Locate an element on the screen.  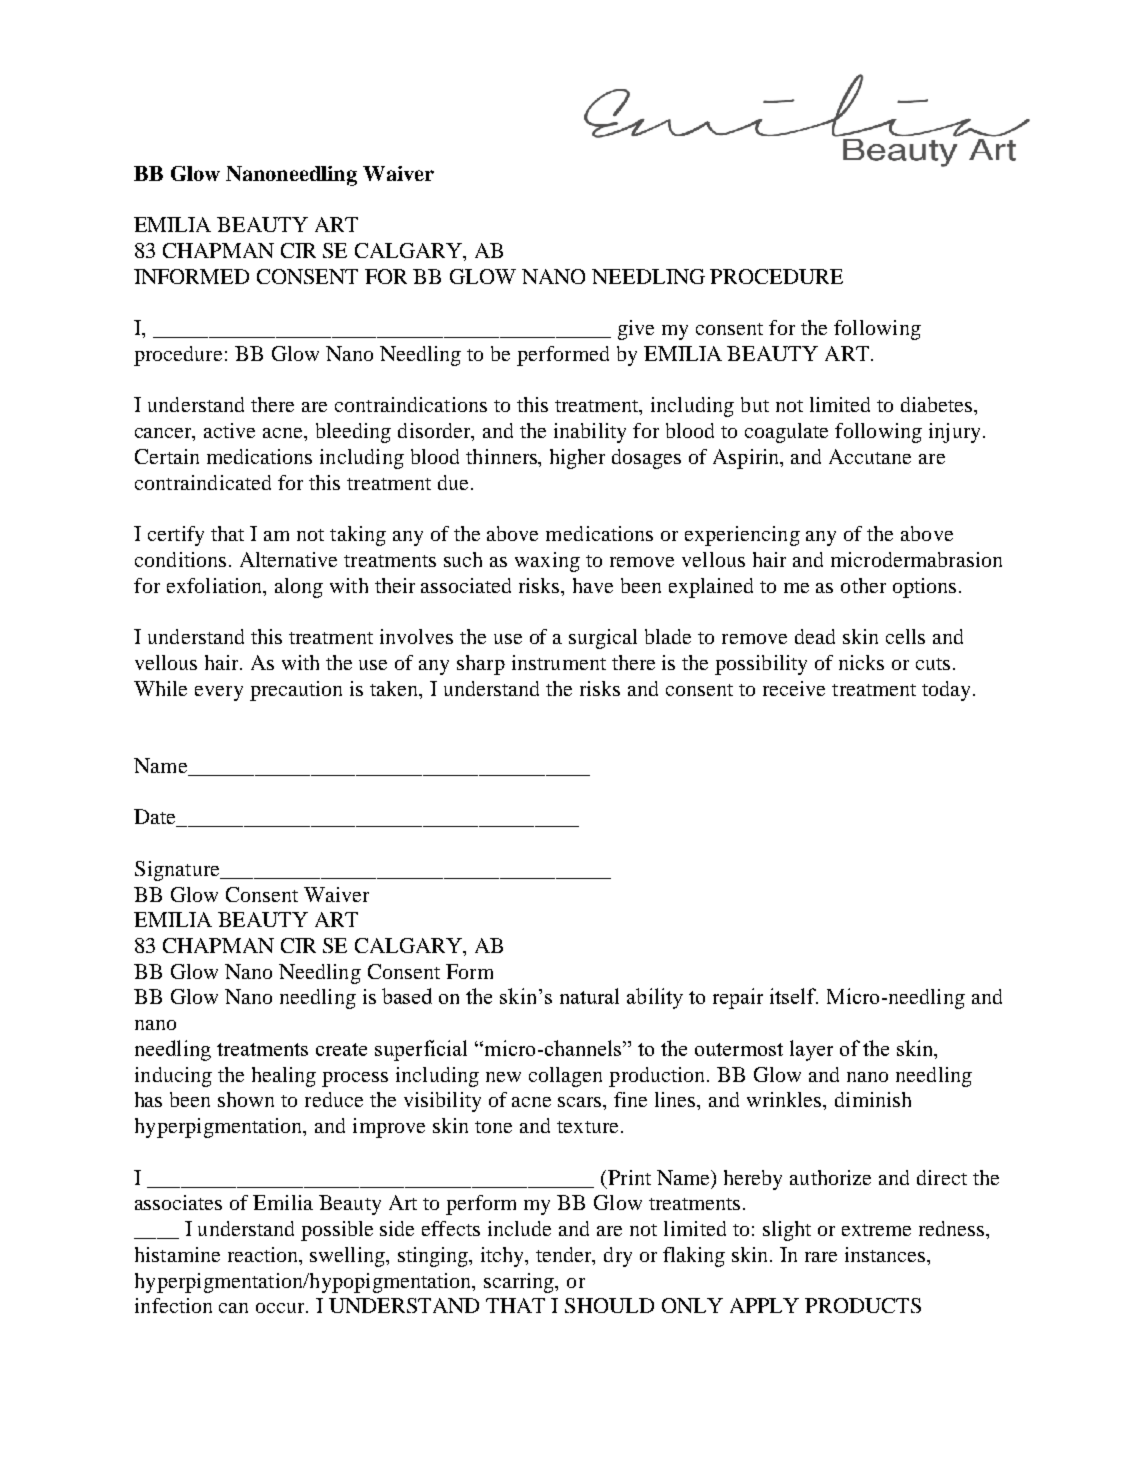
active is located at coordinates (229, 430).
